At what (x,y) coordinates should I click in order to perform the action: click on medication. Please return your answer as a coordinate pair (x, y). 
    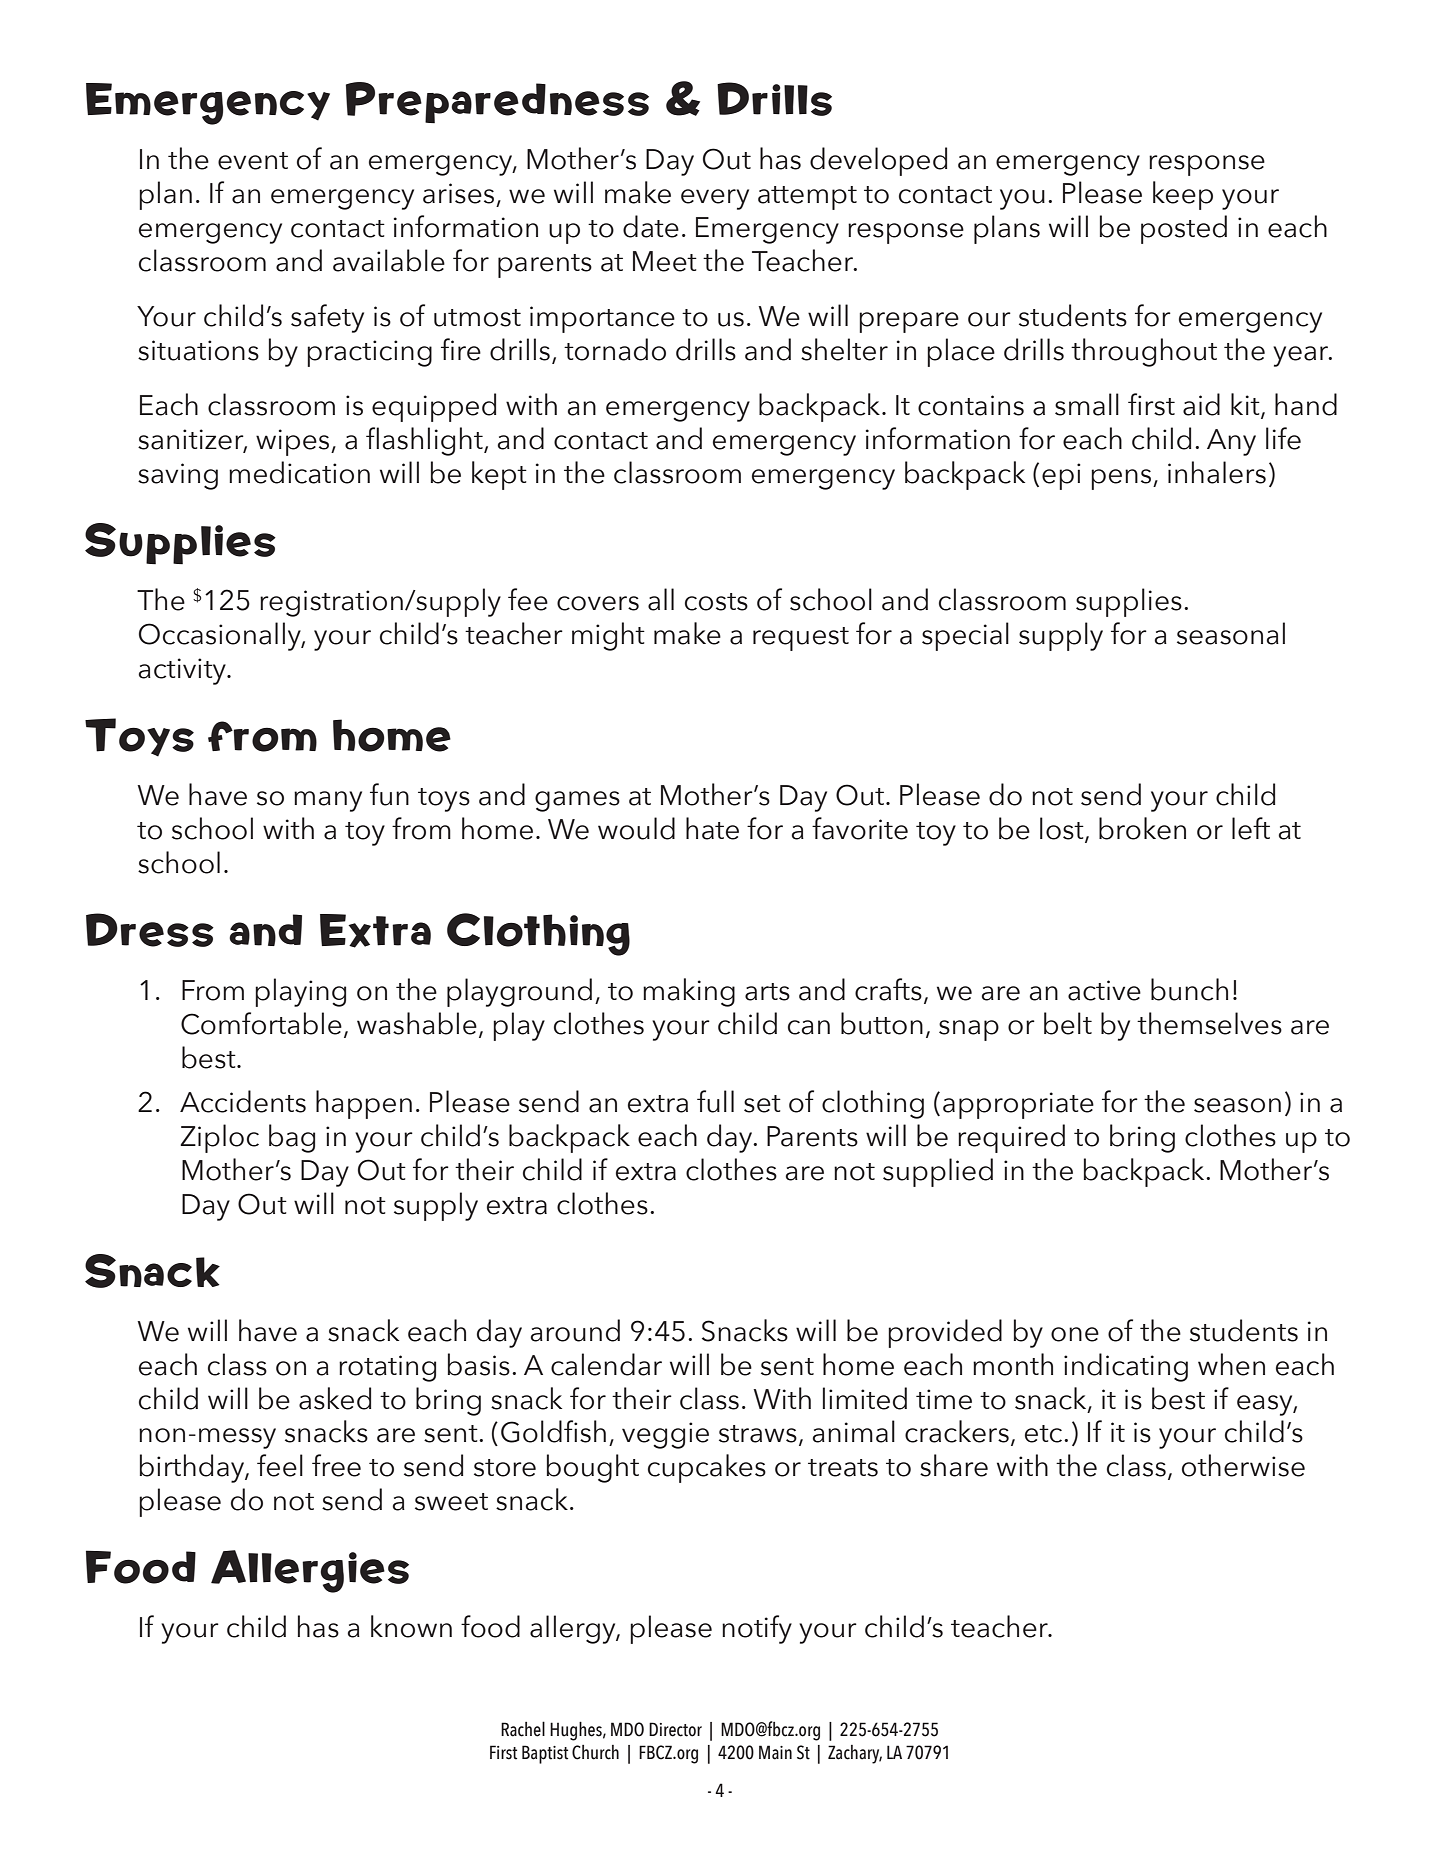
    Looking at the image, I should click on (299, 472).
